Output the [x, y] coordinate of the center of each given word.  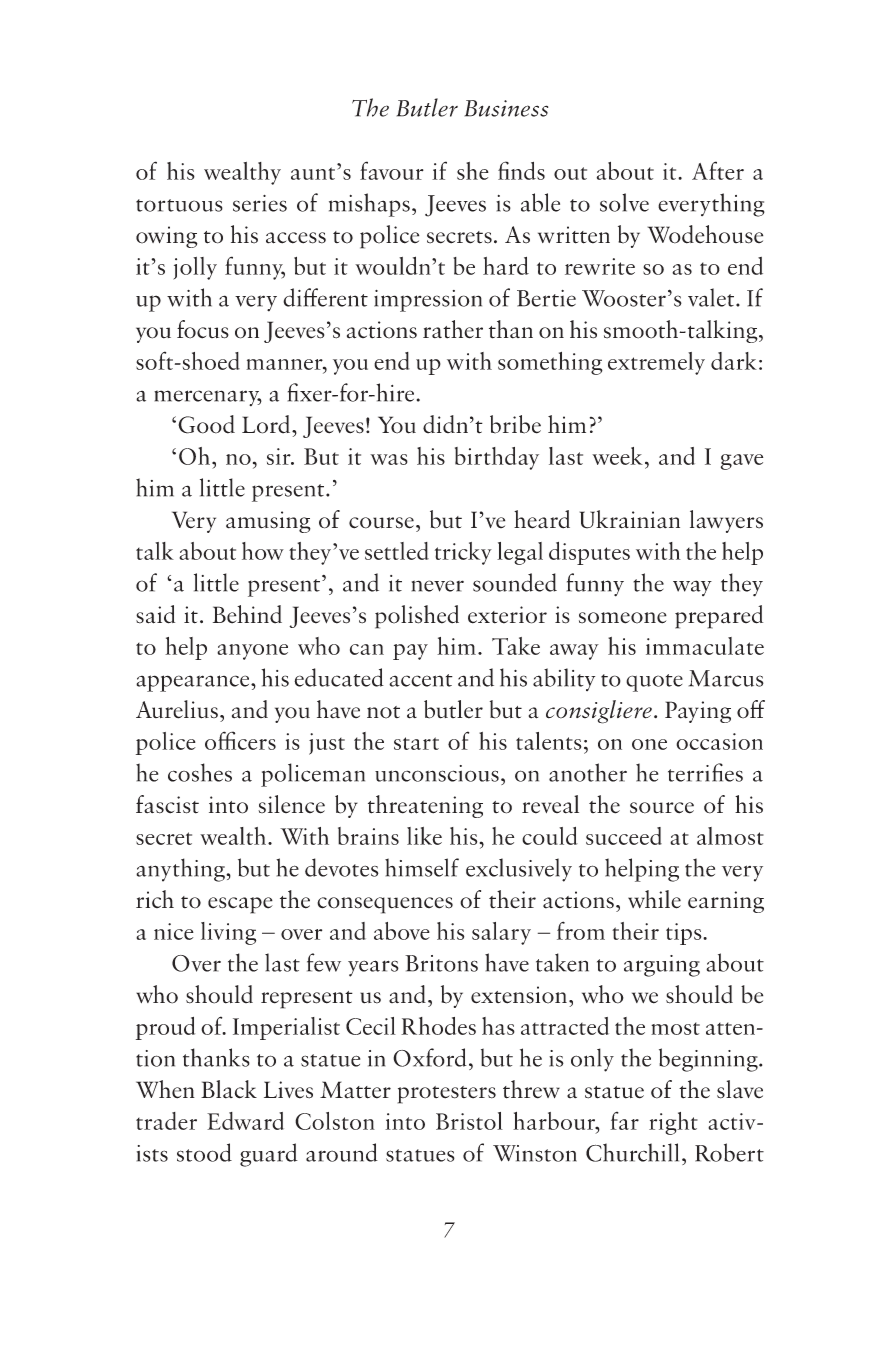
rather [453, 329]
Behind [247, 614]
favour [392, 170]
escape [240, 905]
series [260, 203]
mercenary [208, 398]
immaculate [705, 646]
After [718, 170]
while [654, 899]
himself [422, 867]
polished [417, 617]
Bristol [469, 1121]
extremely [656, 363]
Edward [245, 1121]
